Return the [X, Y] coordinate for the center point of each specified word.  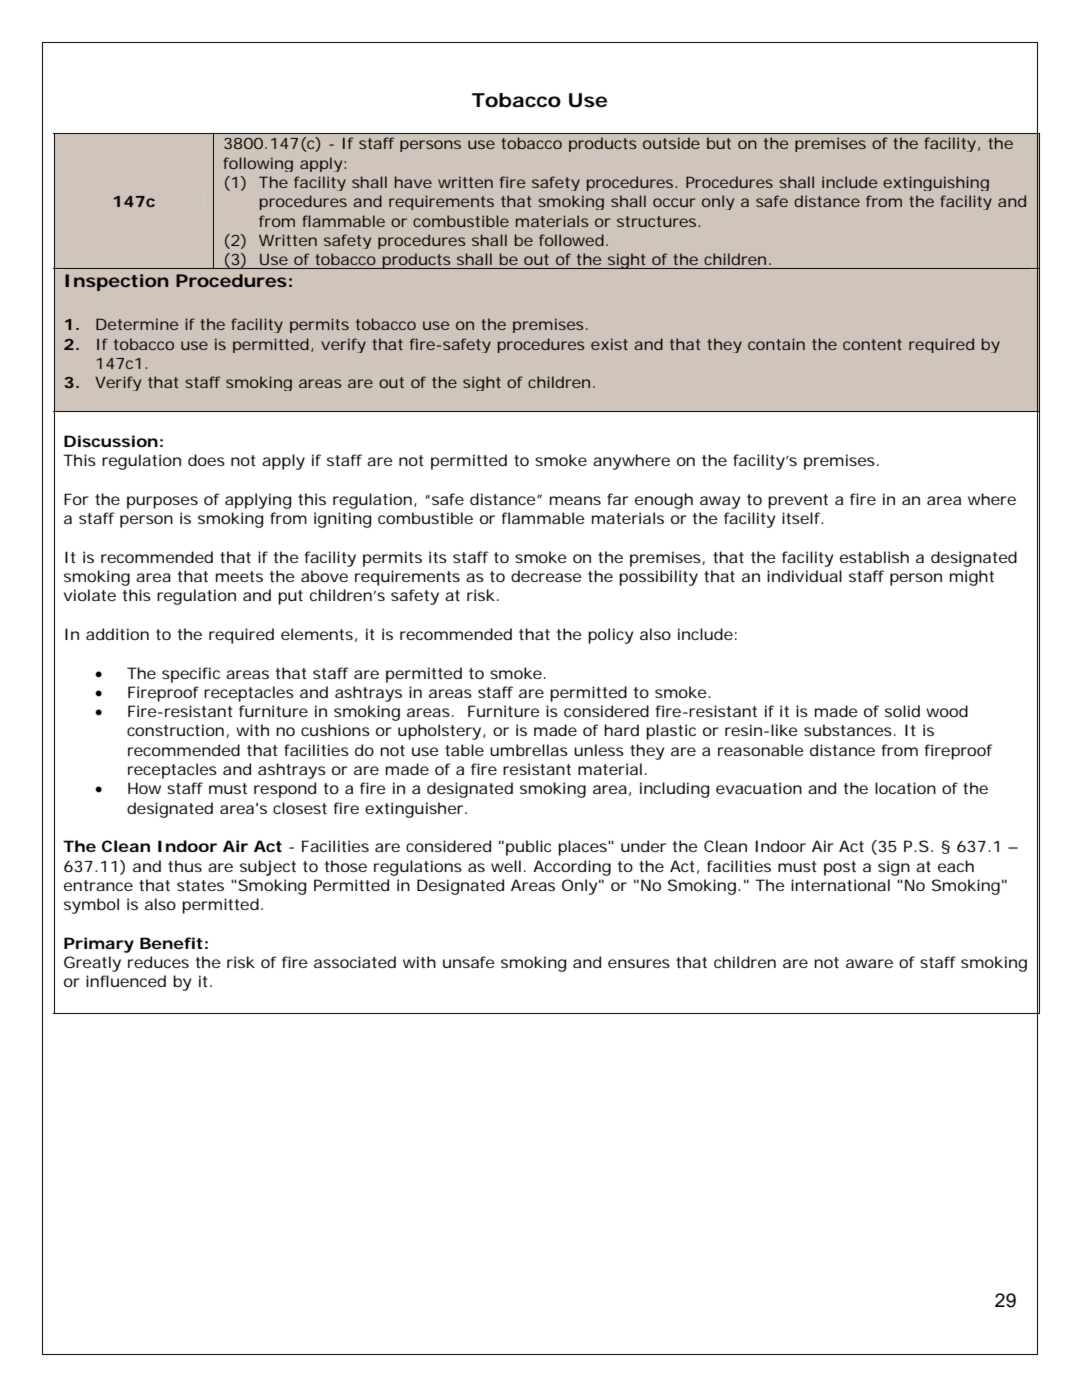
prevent [798, 501]
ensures [639, 963]
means [575, 500]
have [413, 182]
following [258, 164]
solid [902, 711]
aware [869, 963]
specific [191, 675]
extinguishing [936, 183]
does [206, 460]
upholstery [439, 732]
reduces [158, 962]
